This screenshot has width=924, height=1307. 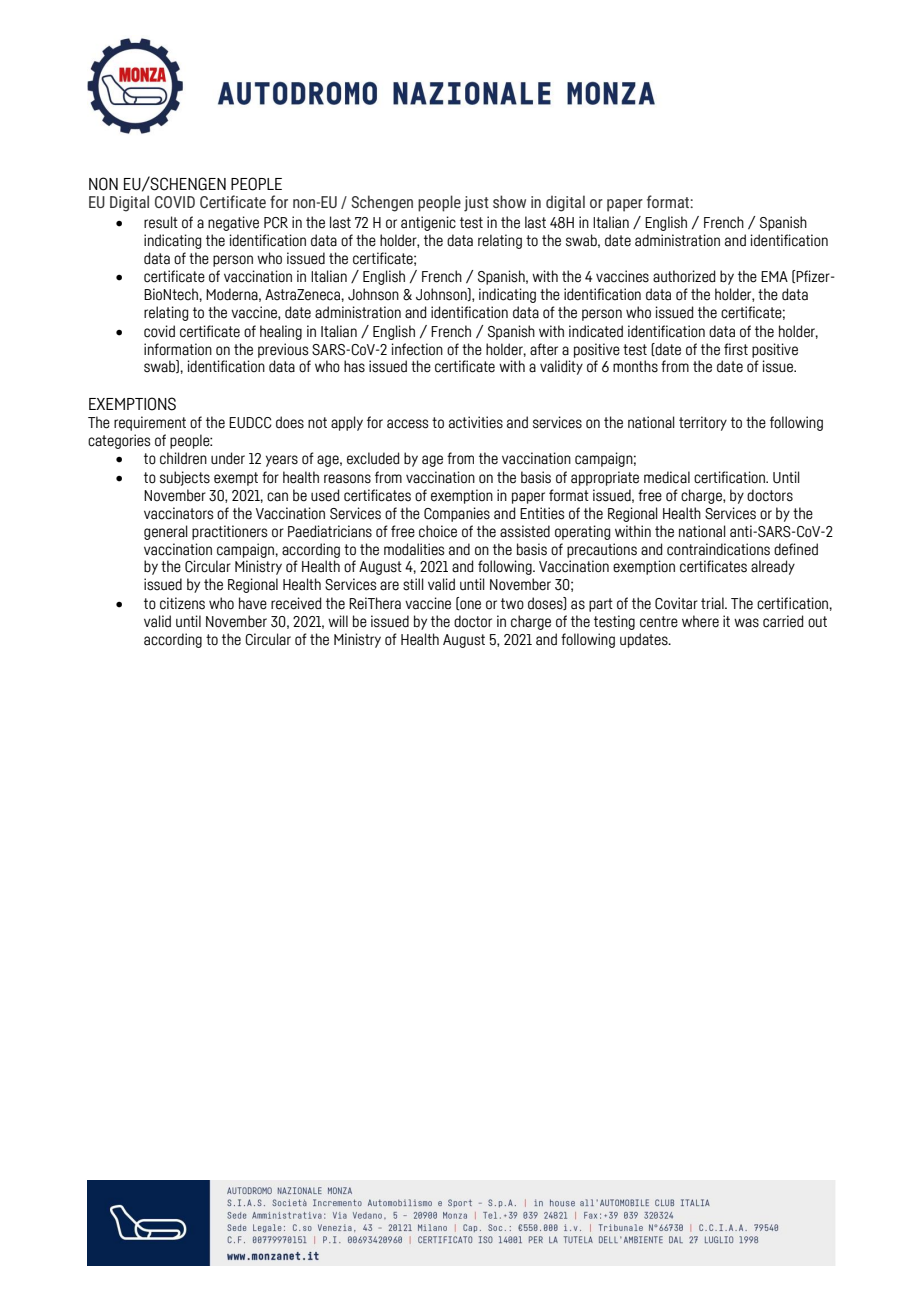 What do you see at coordinates (283, 350) in the screenshot?
I see `previous` at bounding box center [283, 350].
